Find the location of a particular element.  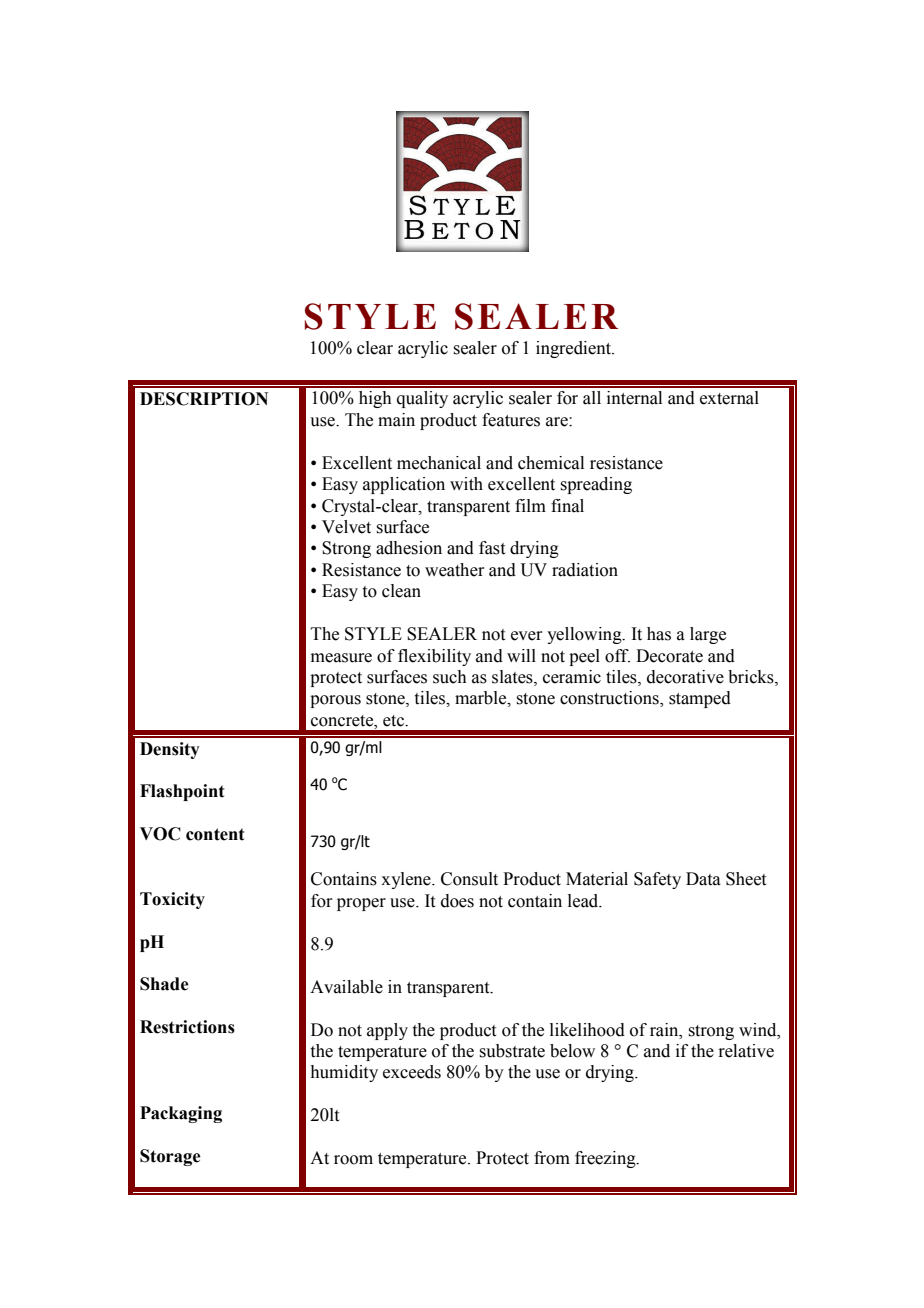

quality is located at coordinates (422, 399).
